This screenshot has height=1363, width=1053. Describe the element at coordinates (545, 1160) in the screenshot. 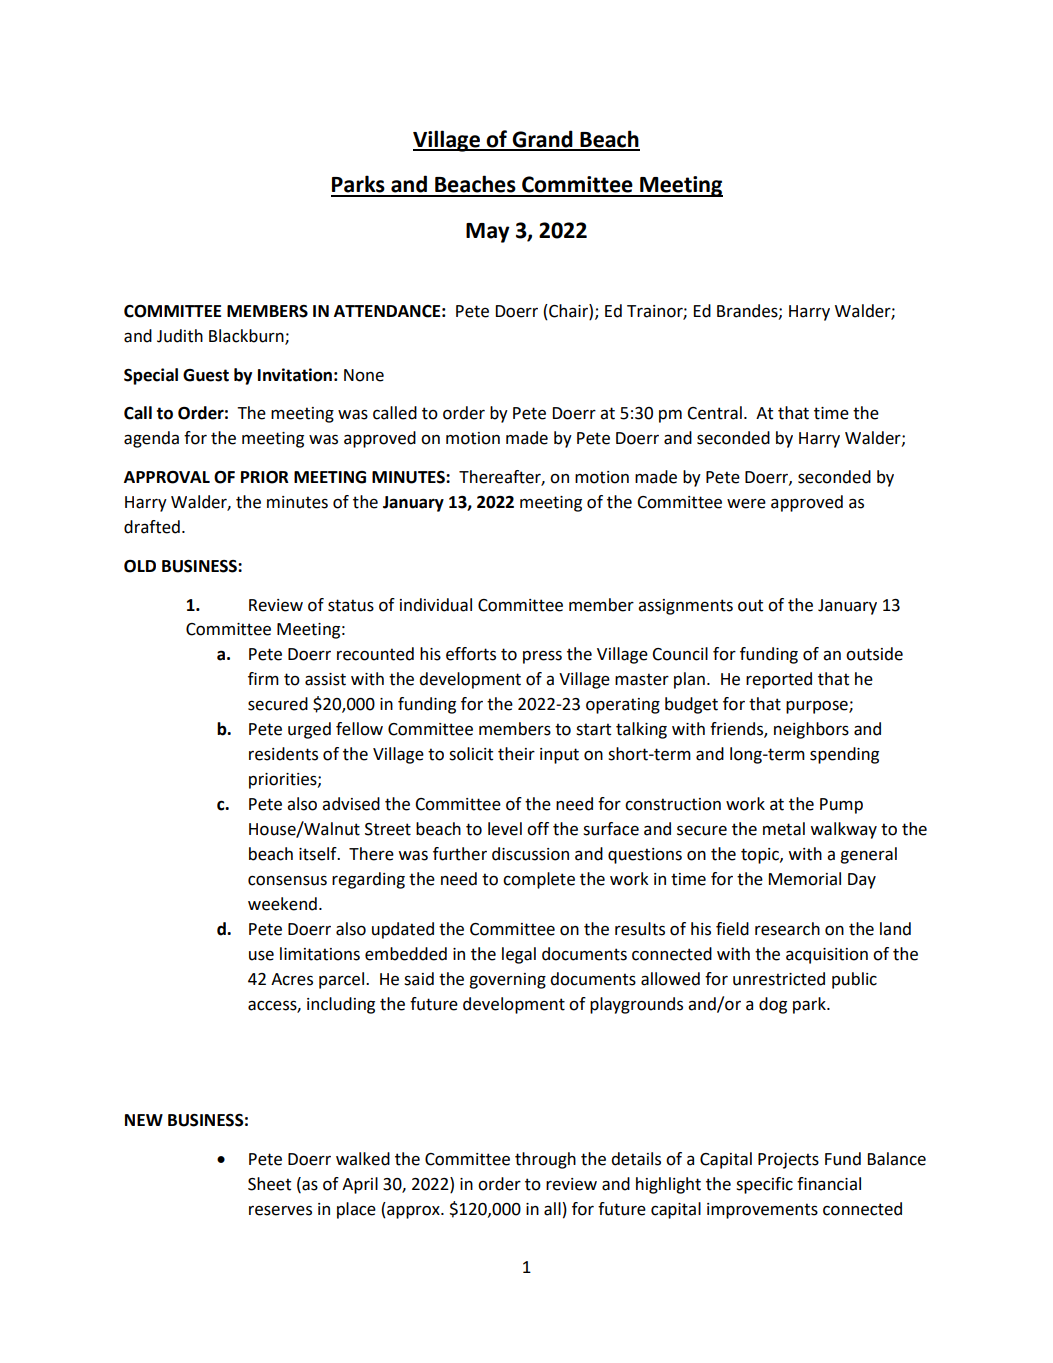

I see `through` at that location.
